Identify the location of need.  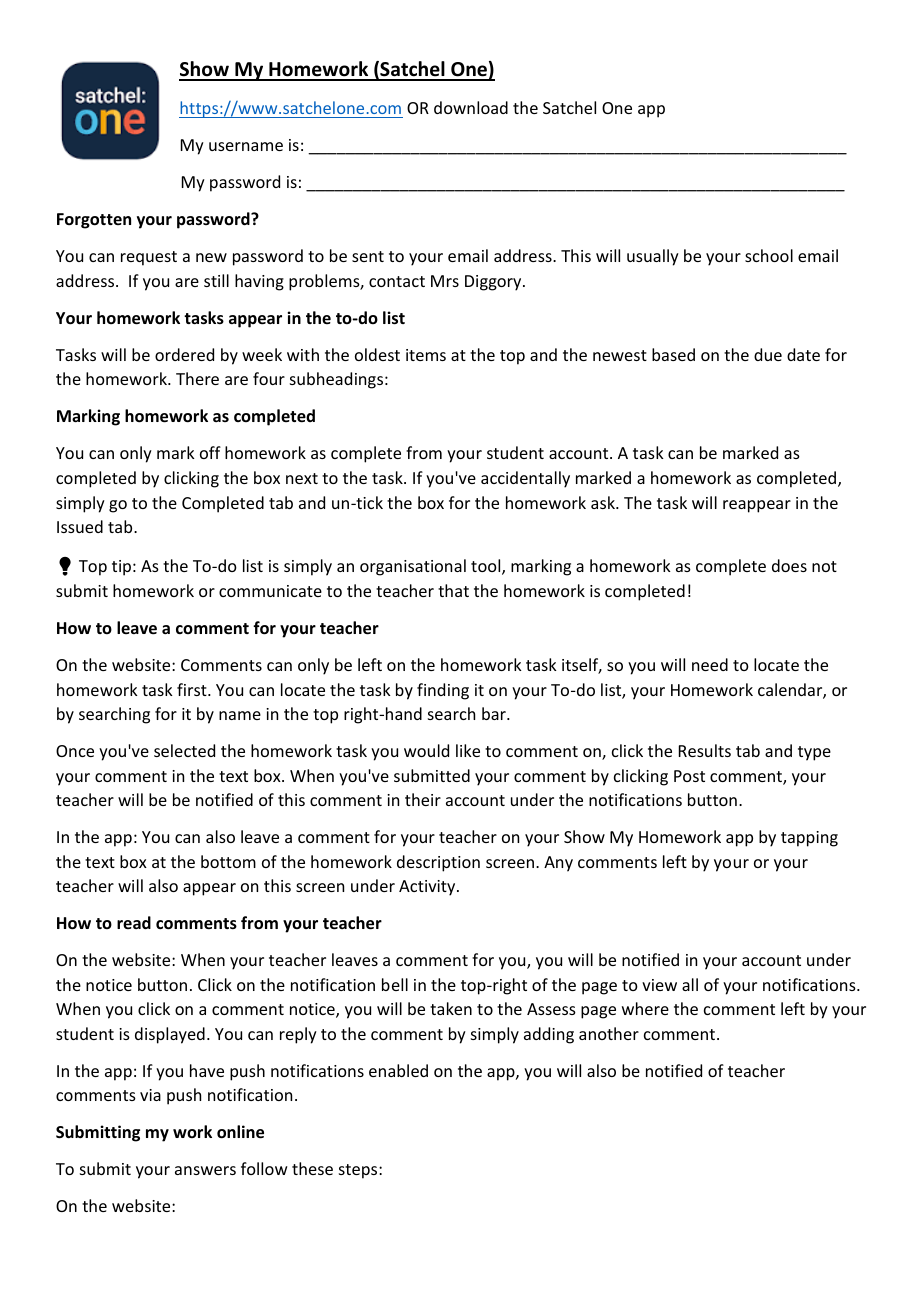
(710, 664).
